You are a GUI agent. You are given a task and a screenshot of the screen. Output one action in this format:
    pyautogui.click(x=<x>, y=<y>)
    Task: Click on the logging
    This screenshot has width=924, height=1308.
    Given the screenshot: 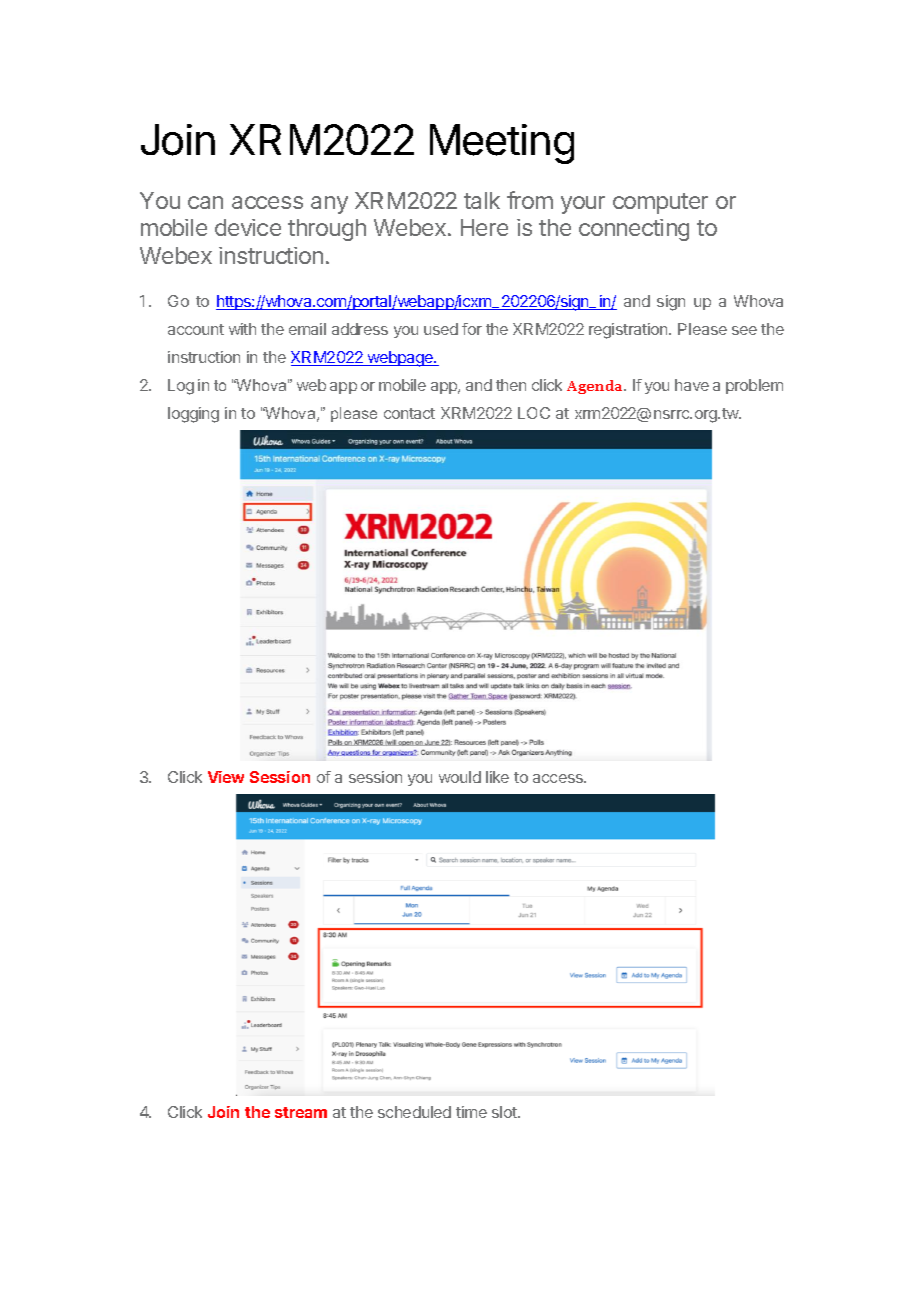 What is the action you would take?
    pyautogui.click(x=193, y=415)
